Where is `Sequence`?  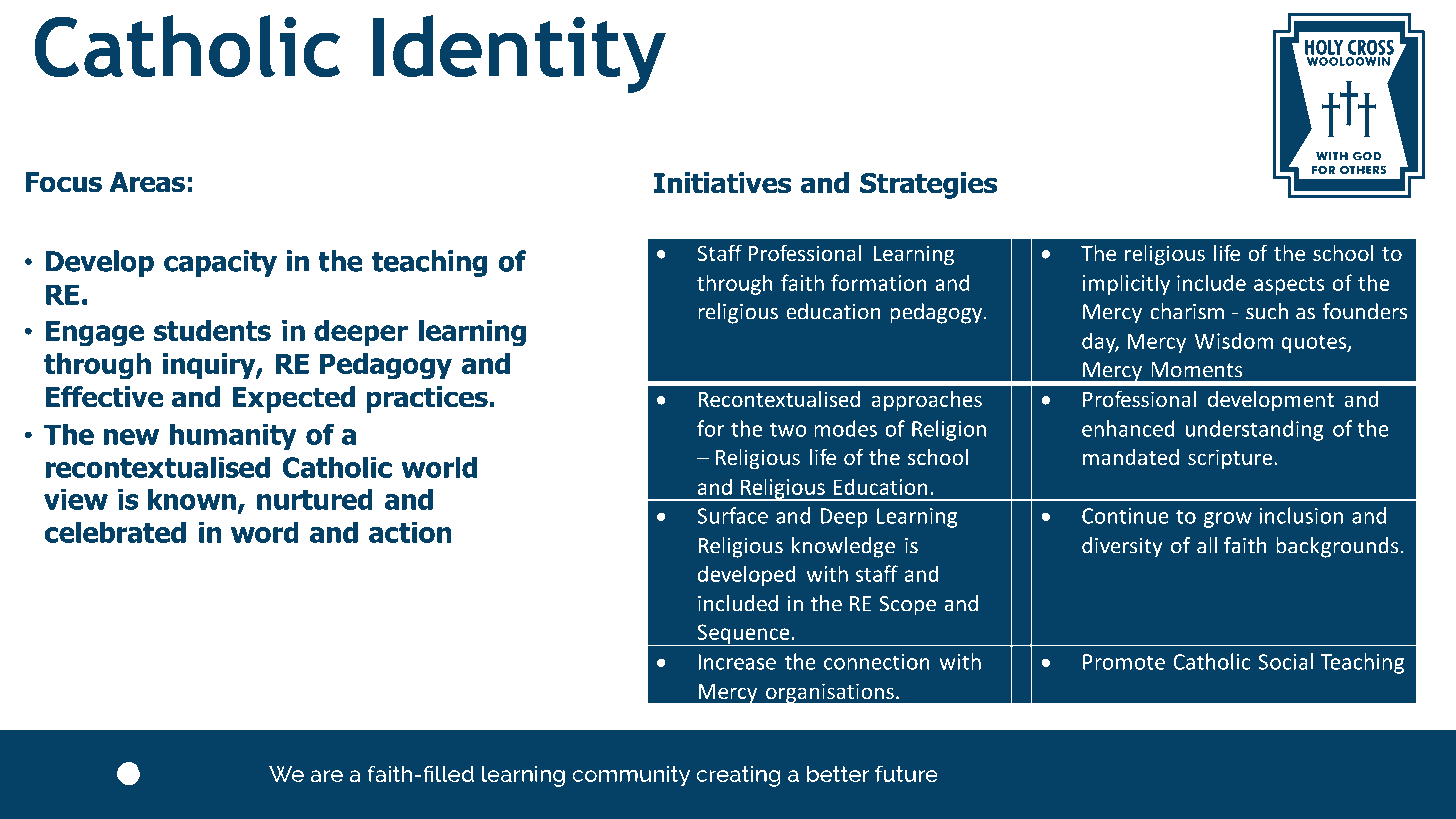
Sequence is located at coordinates (743, 635).
